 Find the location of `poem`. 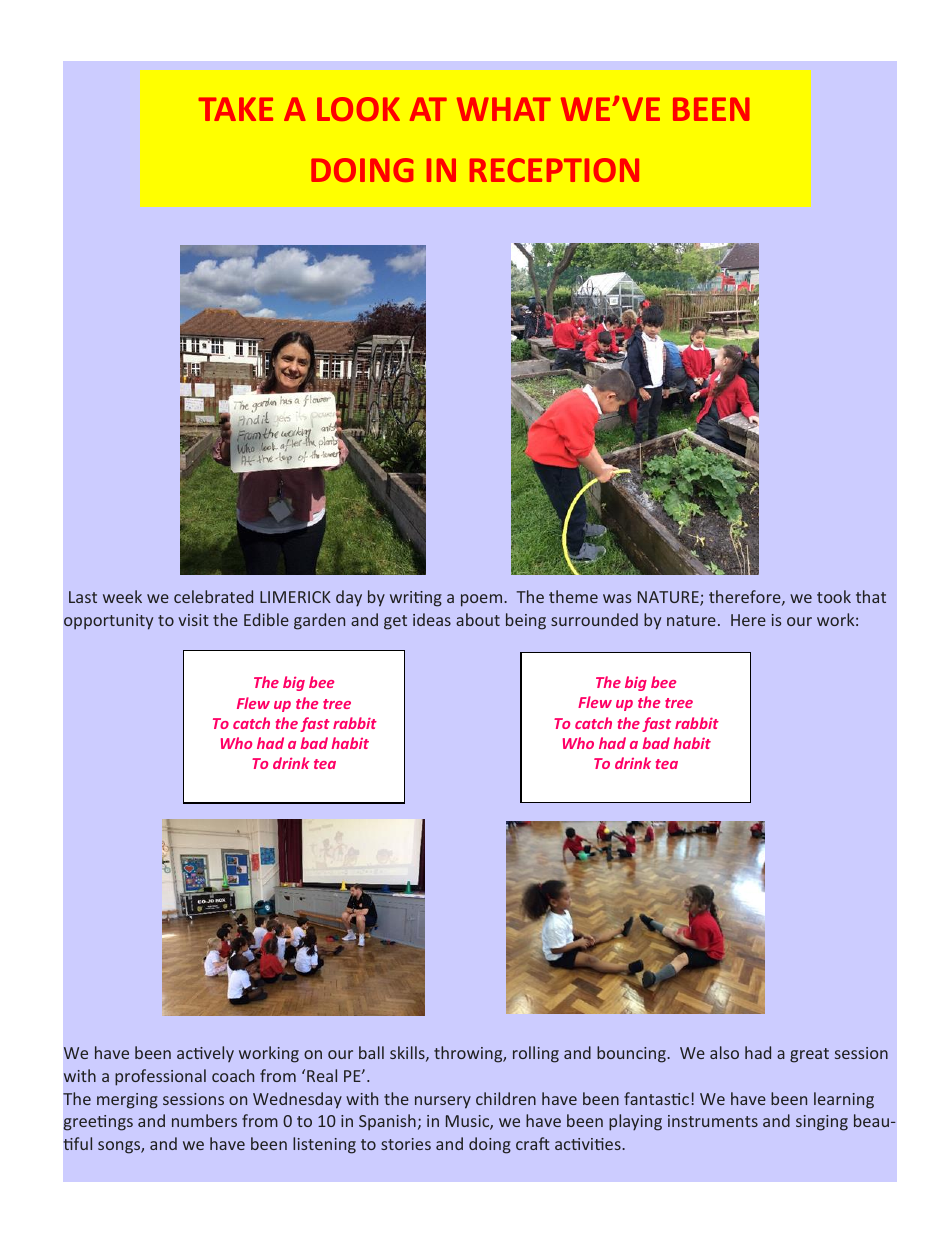

poem is located at coordinates (483, 600).
